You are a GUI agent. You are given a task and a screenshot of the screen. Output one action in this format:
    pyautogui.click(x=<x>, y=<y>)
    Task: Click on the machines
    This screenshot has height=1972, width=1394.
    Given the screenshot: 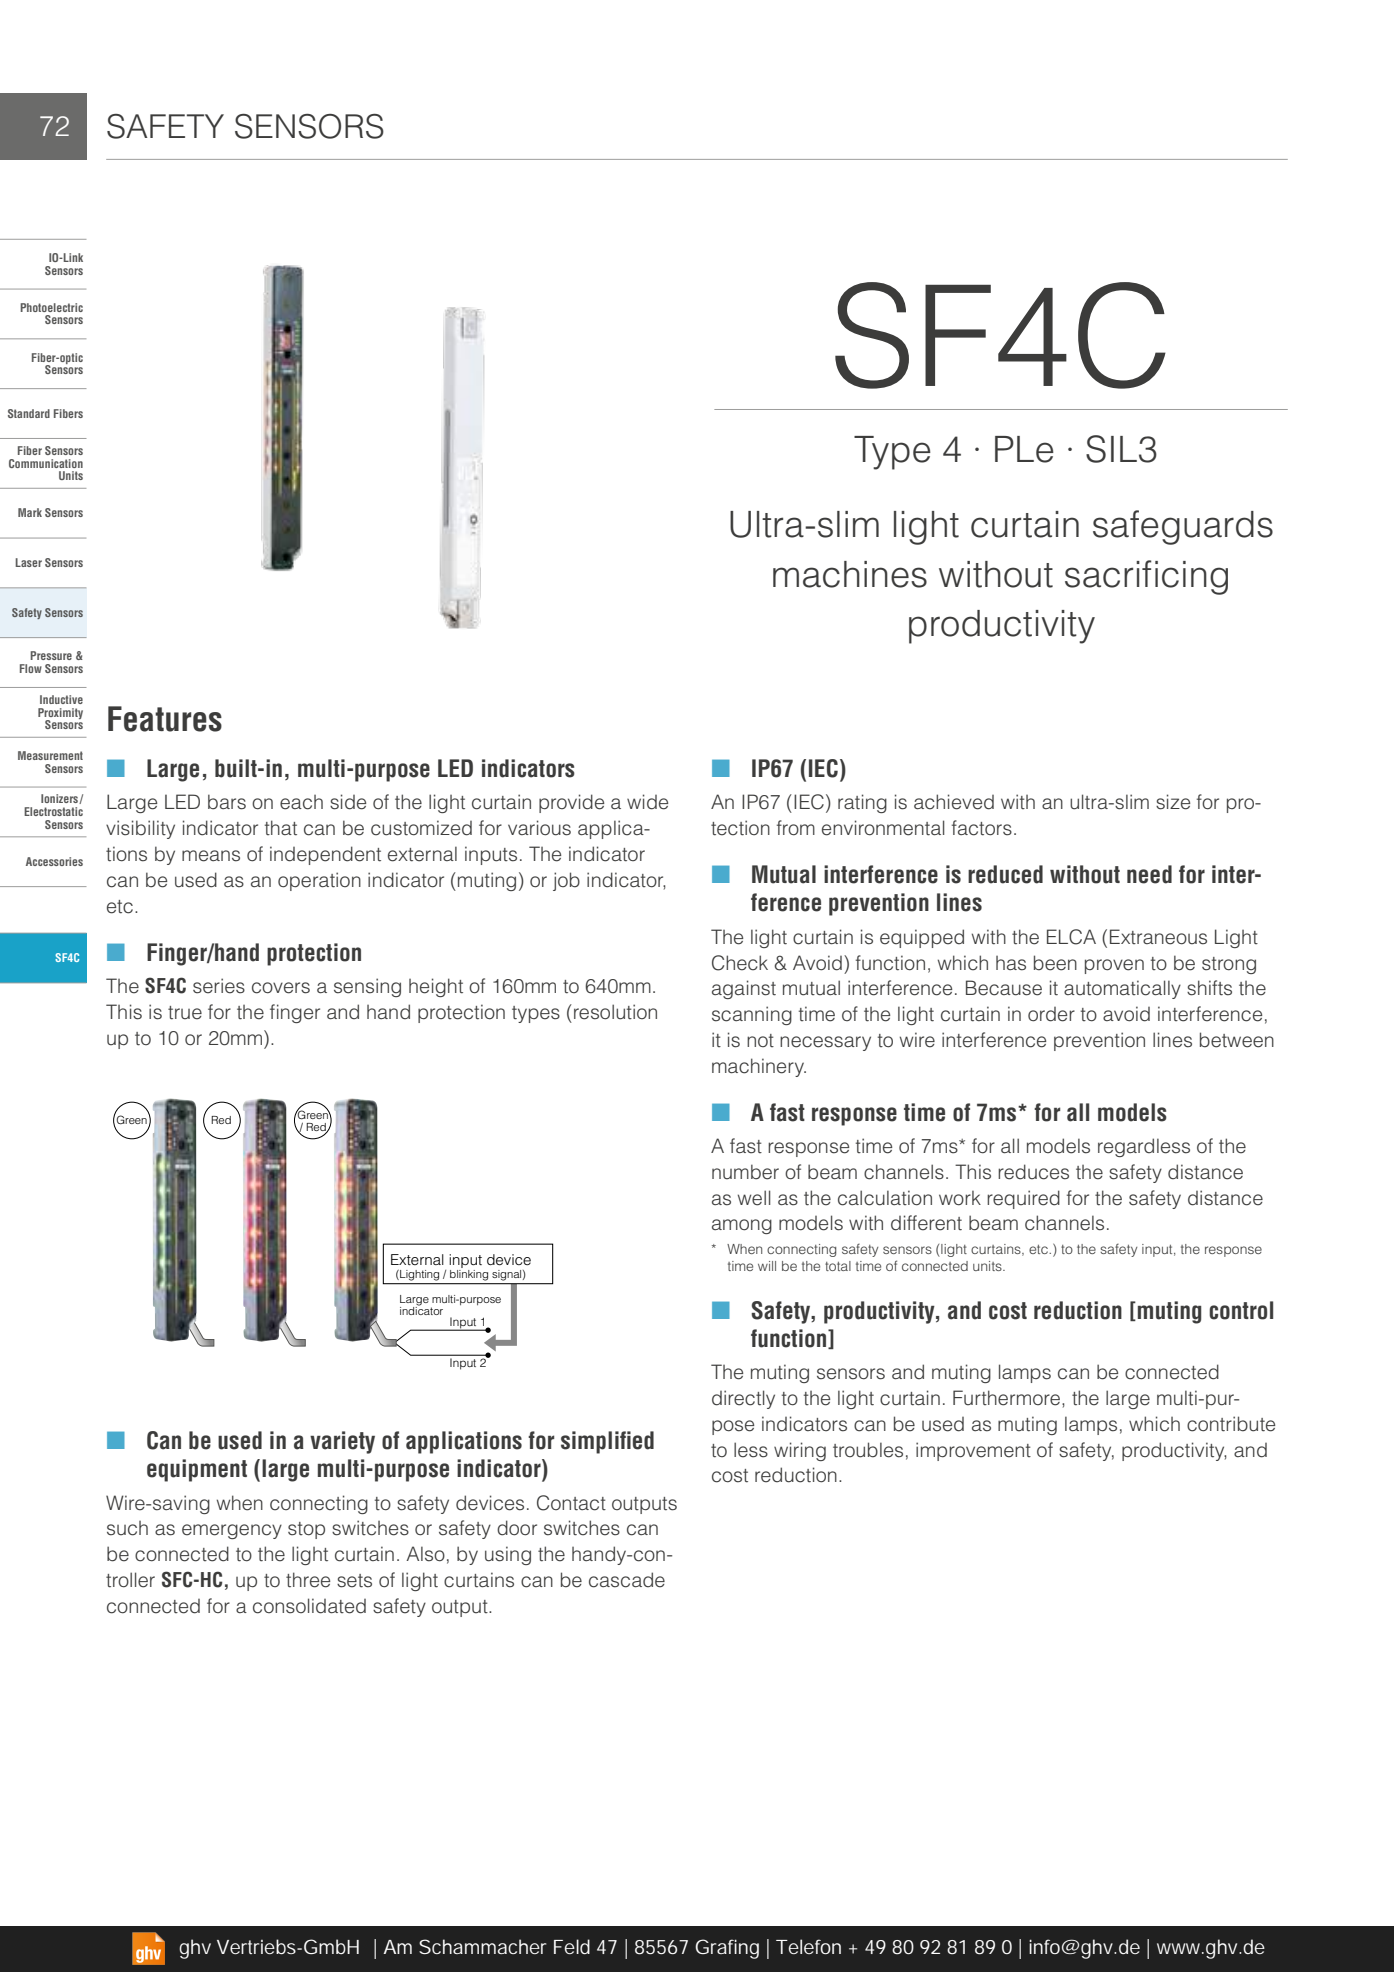 What is the action you would take?
    pyautogui.click(x=850, y=574)
